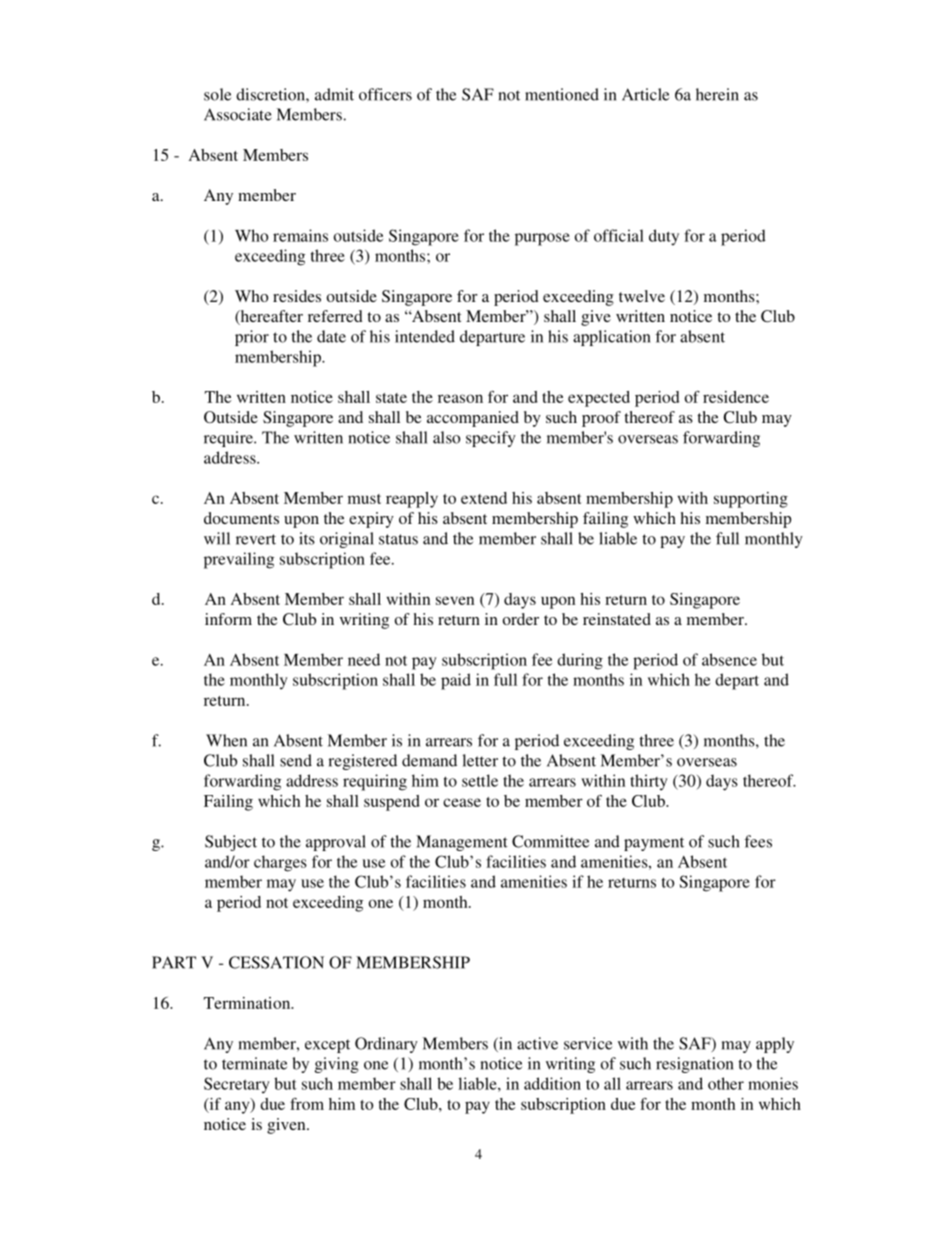  Describe the element at coordinates (537, 1043) in the image. I see `active` at that location.
